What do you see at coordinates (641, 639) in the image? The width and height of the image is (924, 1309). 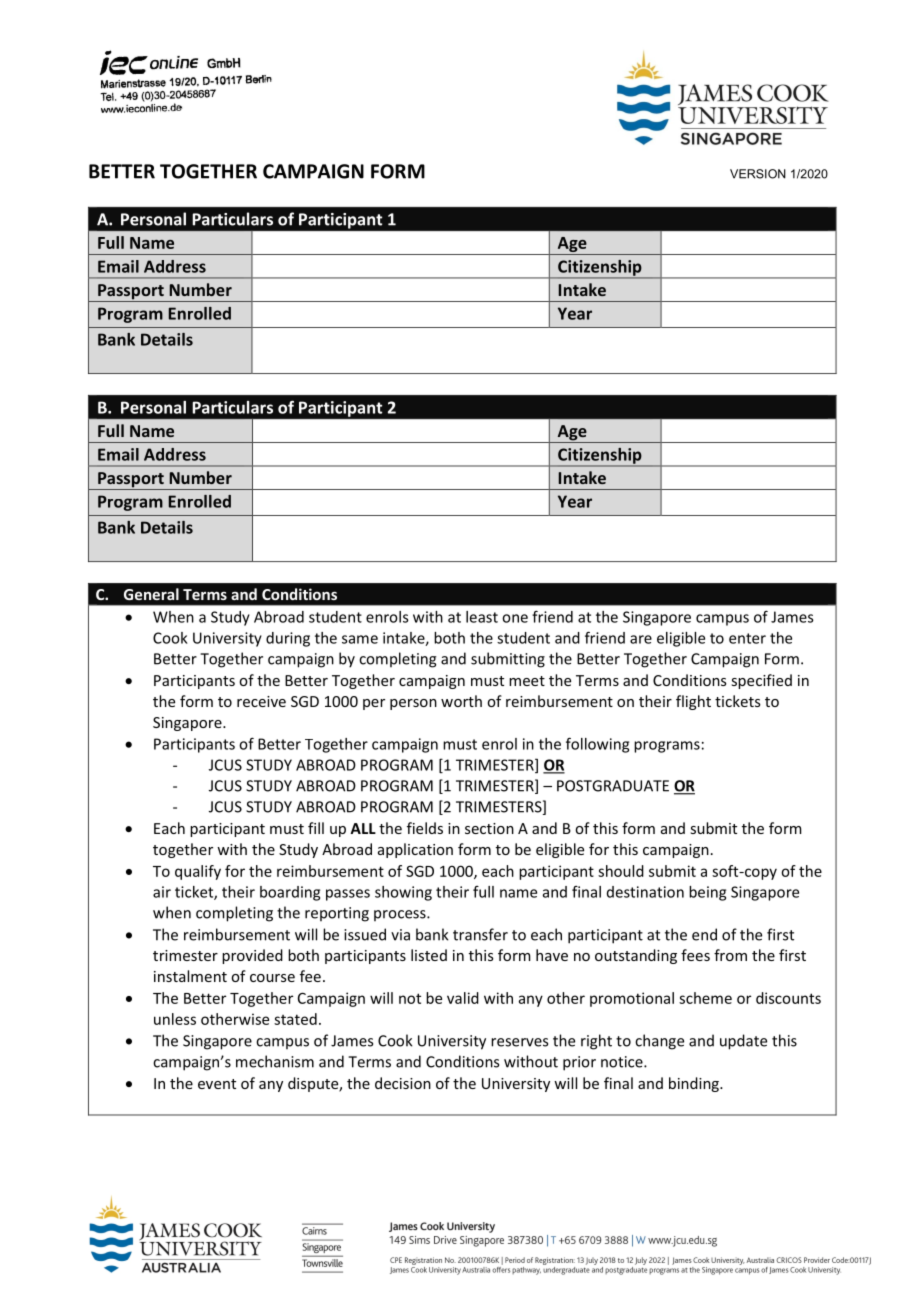 I see `are` at bounding box center [641, 639].
